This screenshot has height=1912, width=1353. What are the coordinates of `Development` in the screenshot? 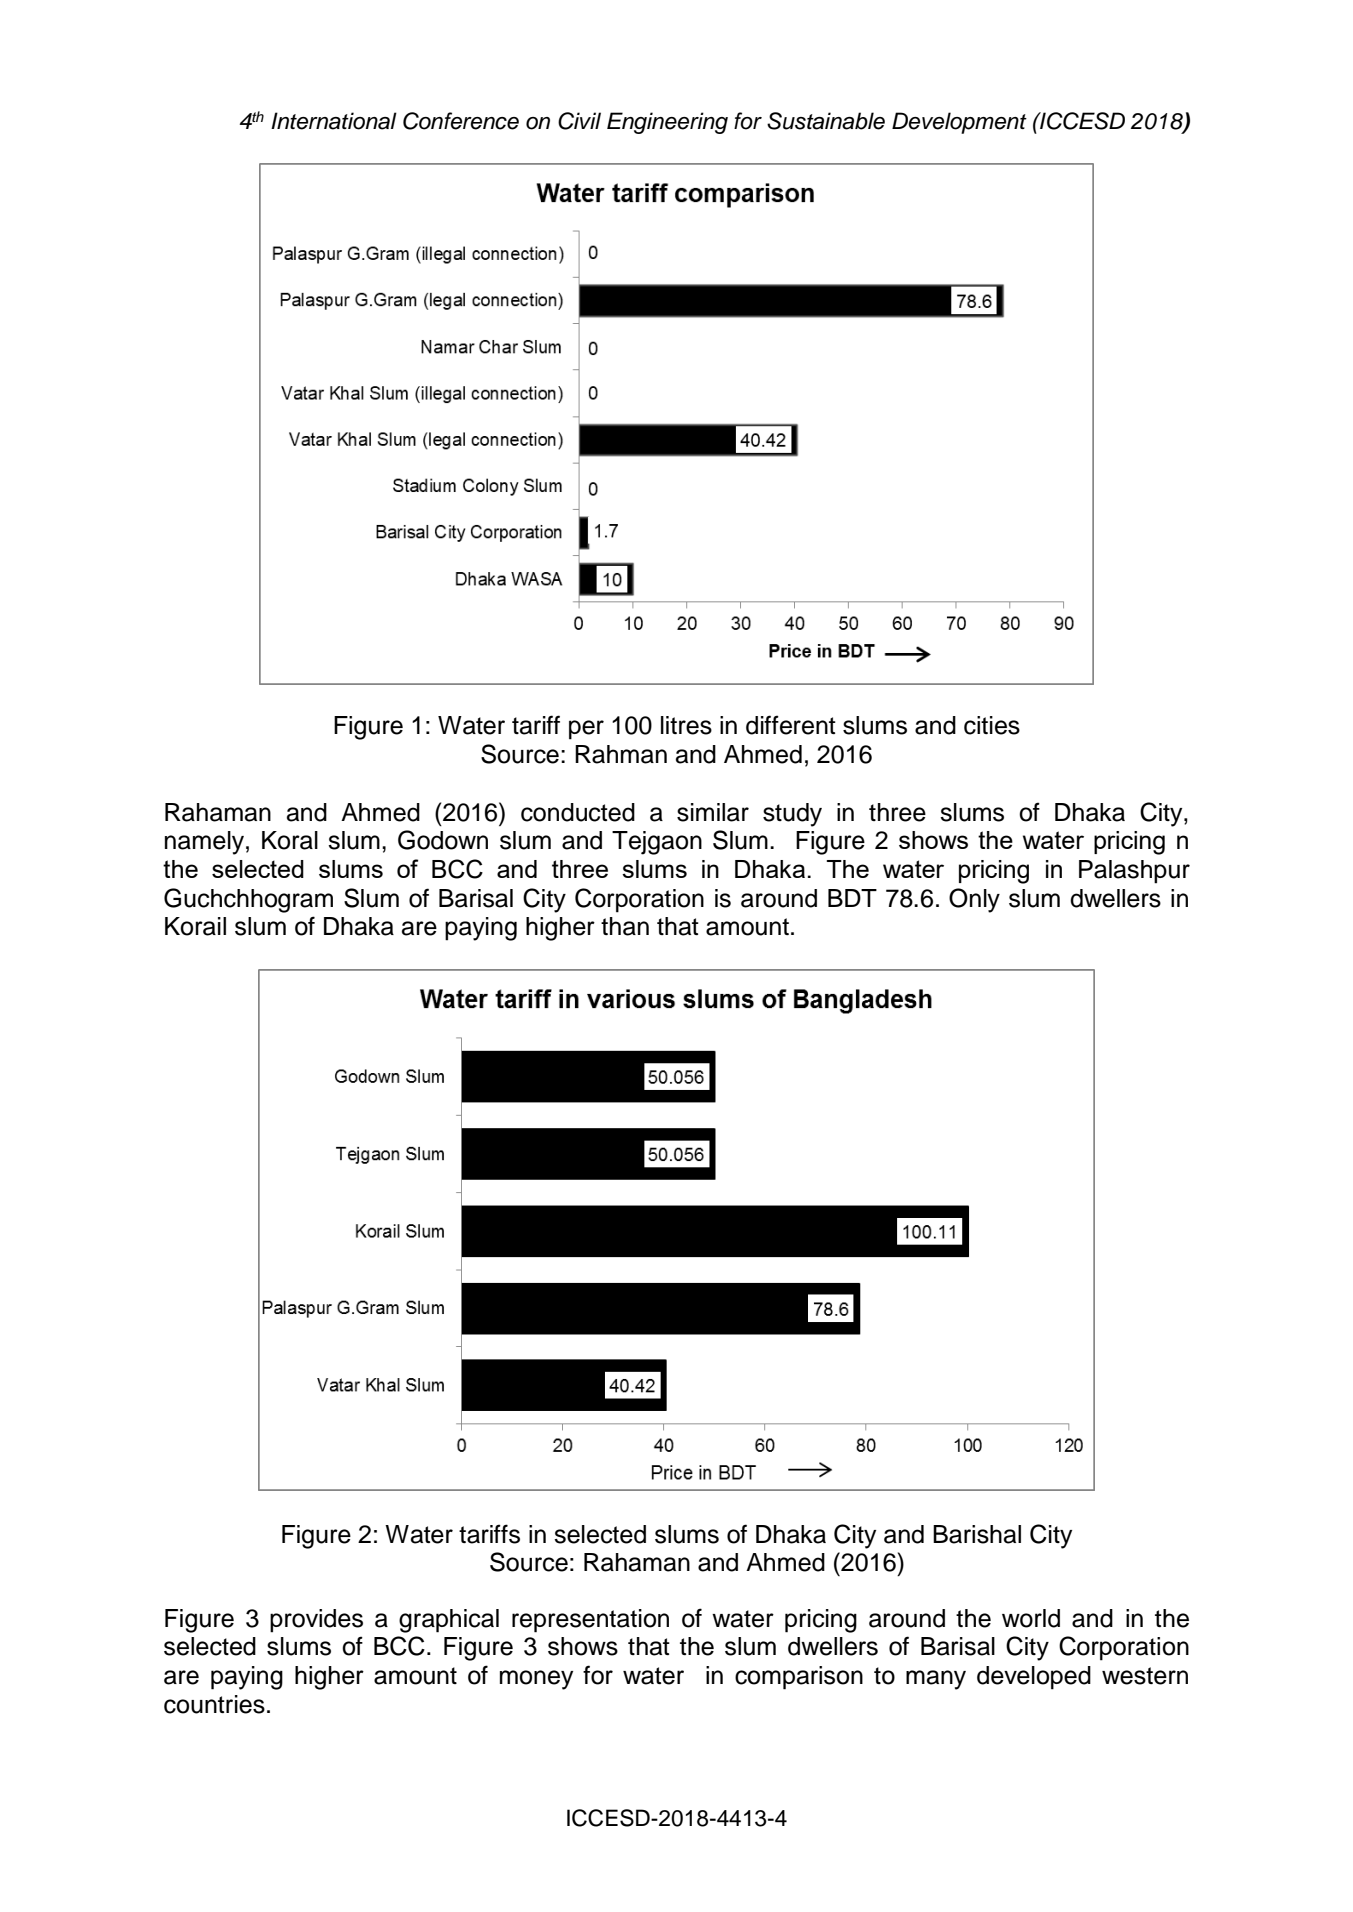 It's located at (959, 123).
